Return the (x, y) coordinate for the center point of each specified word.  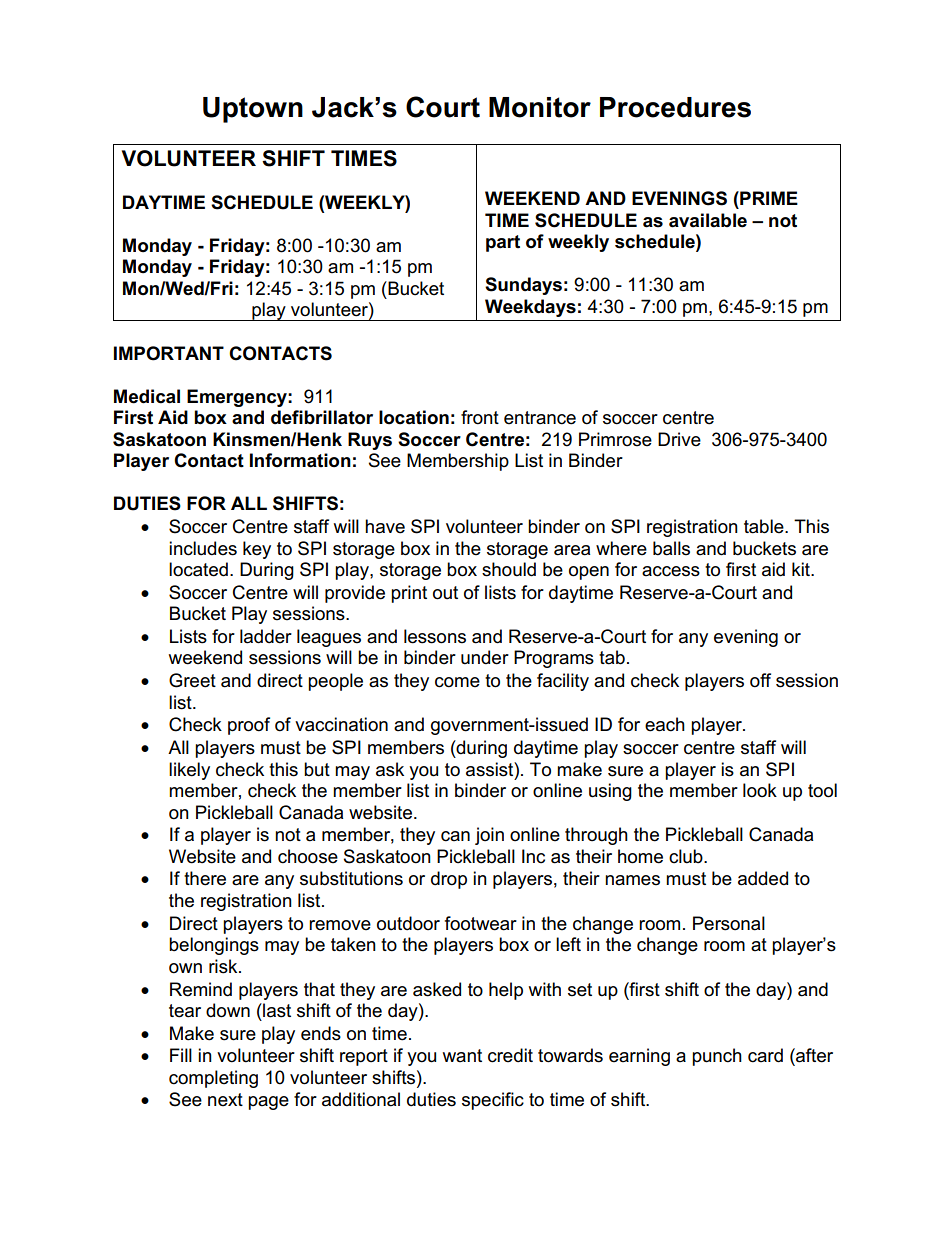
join (489, 836)
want (462, 1056)
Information (300, 460)
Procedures (675, 107)
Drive (679, 439)
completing (213, 1079)
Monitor (540, 107)
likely (189, 771)
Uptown (253, 110)
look (760, 790)
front (480, 417)
